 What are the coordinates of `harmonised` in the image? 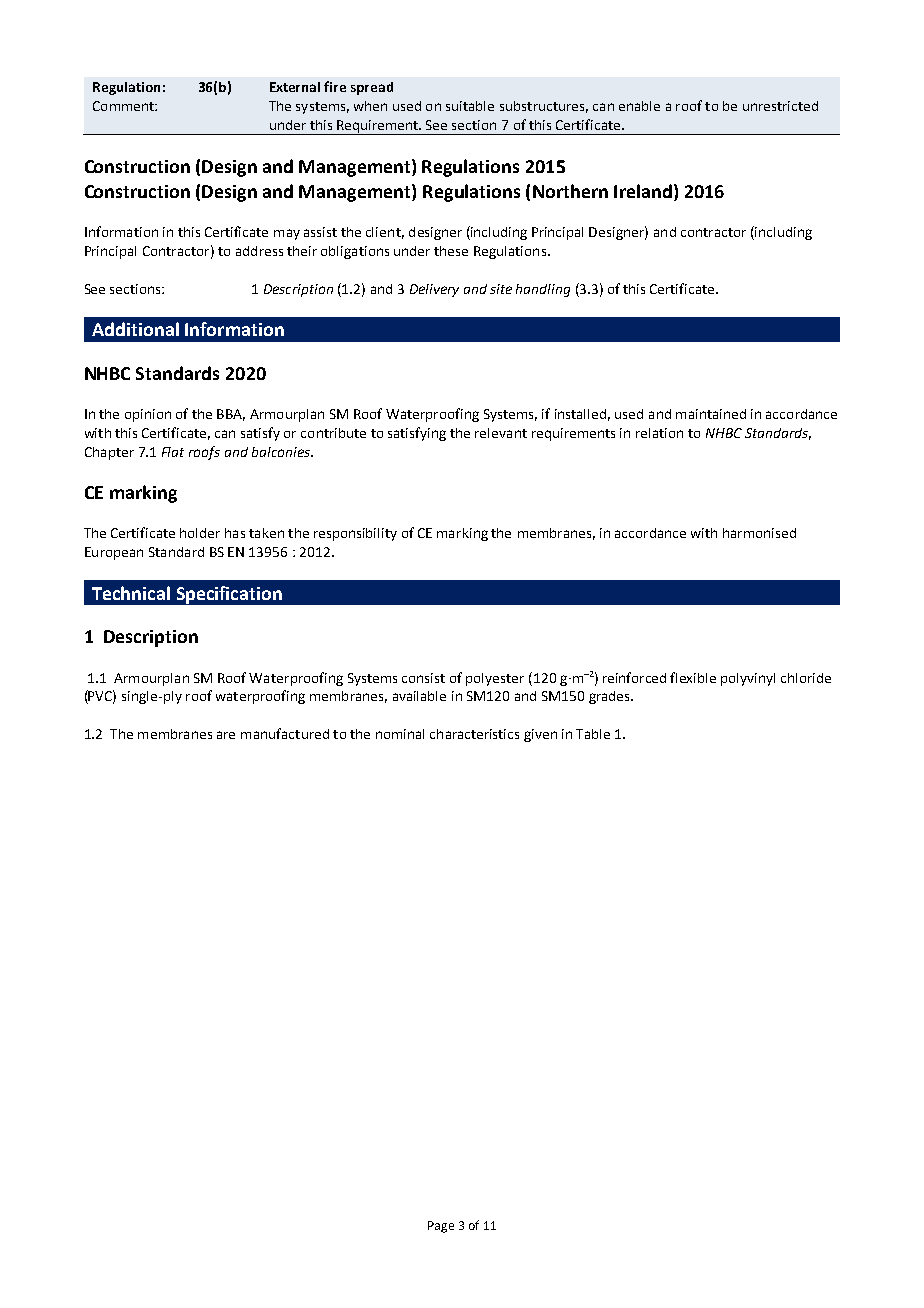 It's located at (759, 533).
